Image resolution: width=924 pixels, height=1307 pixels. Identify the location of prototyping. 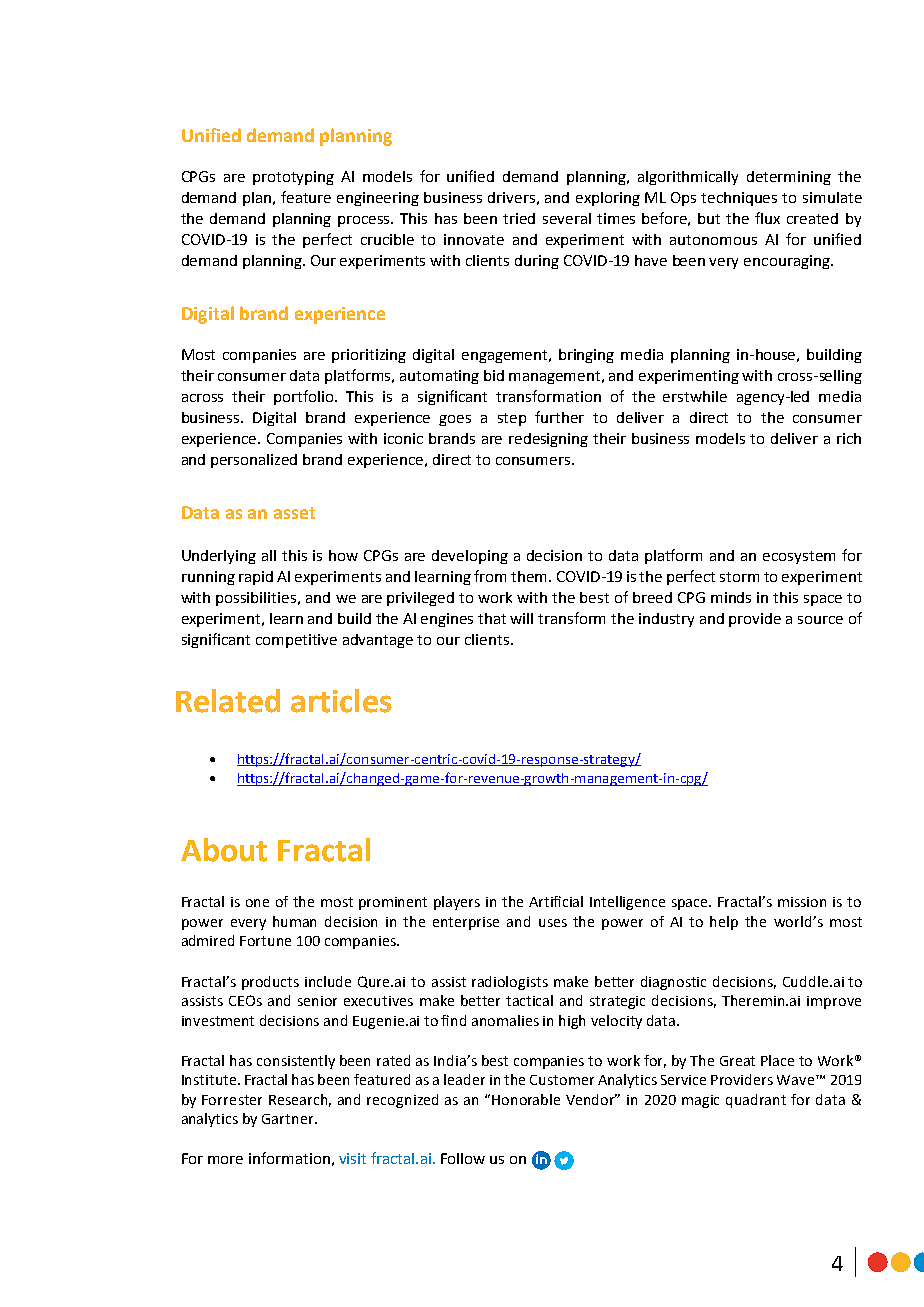
(293, 178).
